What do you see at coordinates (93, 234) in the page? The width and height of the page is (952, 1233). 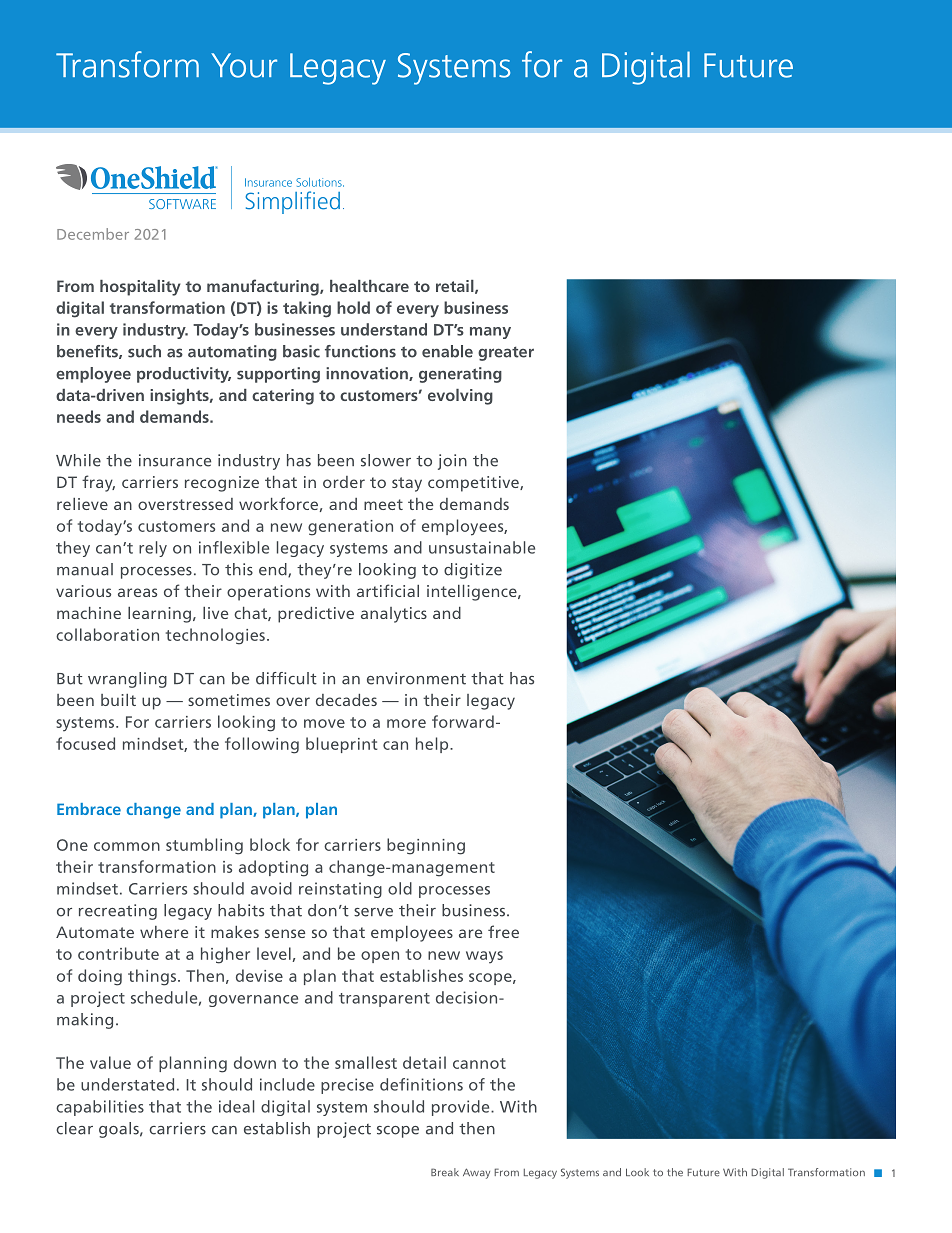 I see `December` at bounding box center [93, 234].
